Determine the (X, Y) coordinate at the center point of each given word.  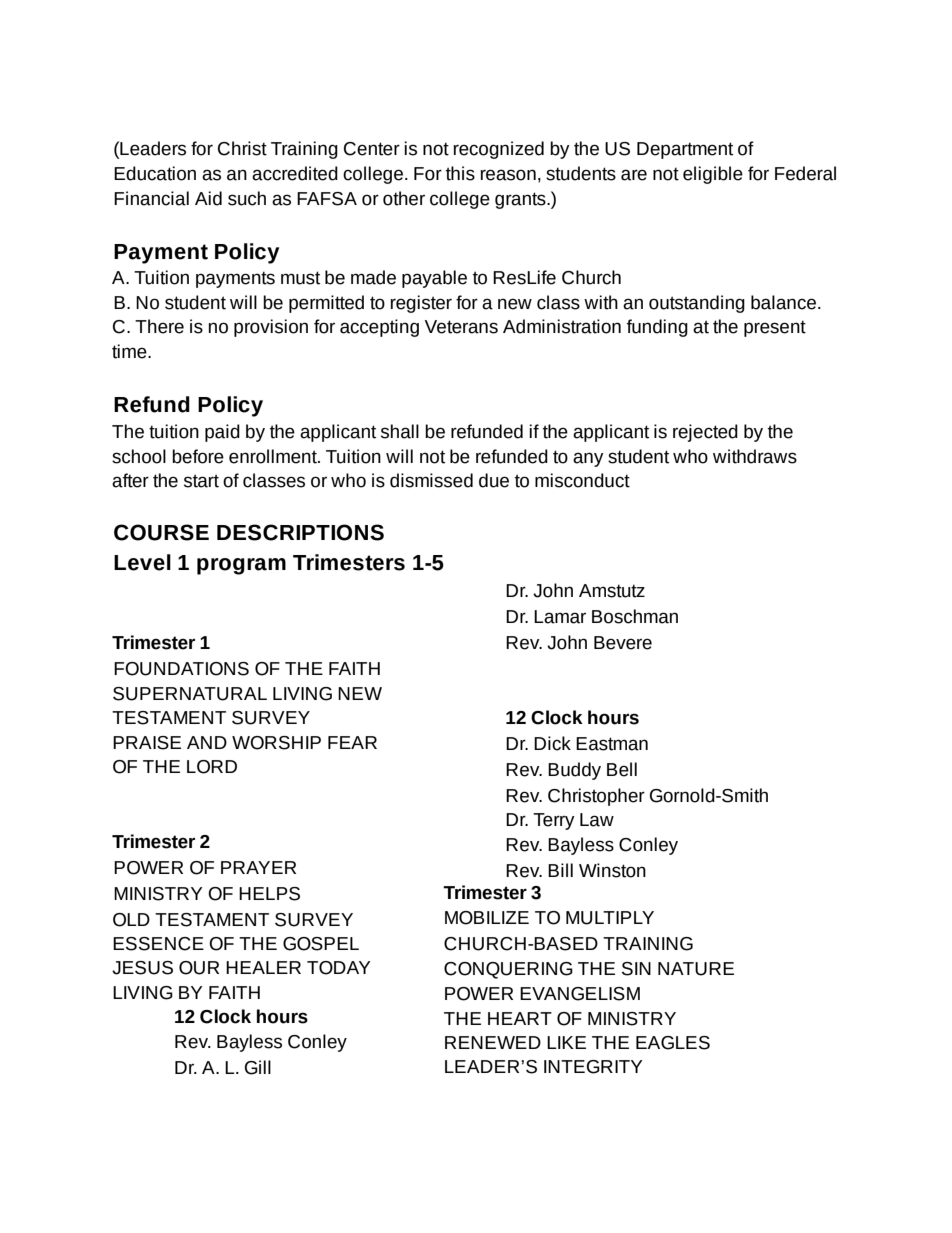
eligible (713, 175)
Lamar (560, 617)
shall (400, 431)
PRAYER (258, 867)
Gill (258, 1067)
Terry (554, 821)
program (241, 566)
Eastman (612, 744)
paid (222, 433)
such (247, 198)
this (460, 173)
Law (597, 820)
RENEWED (493, 1042)
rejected (705, 433)
